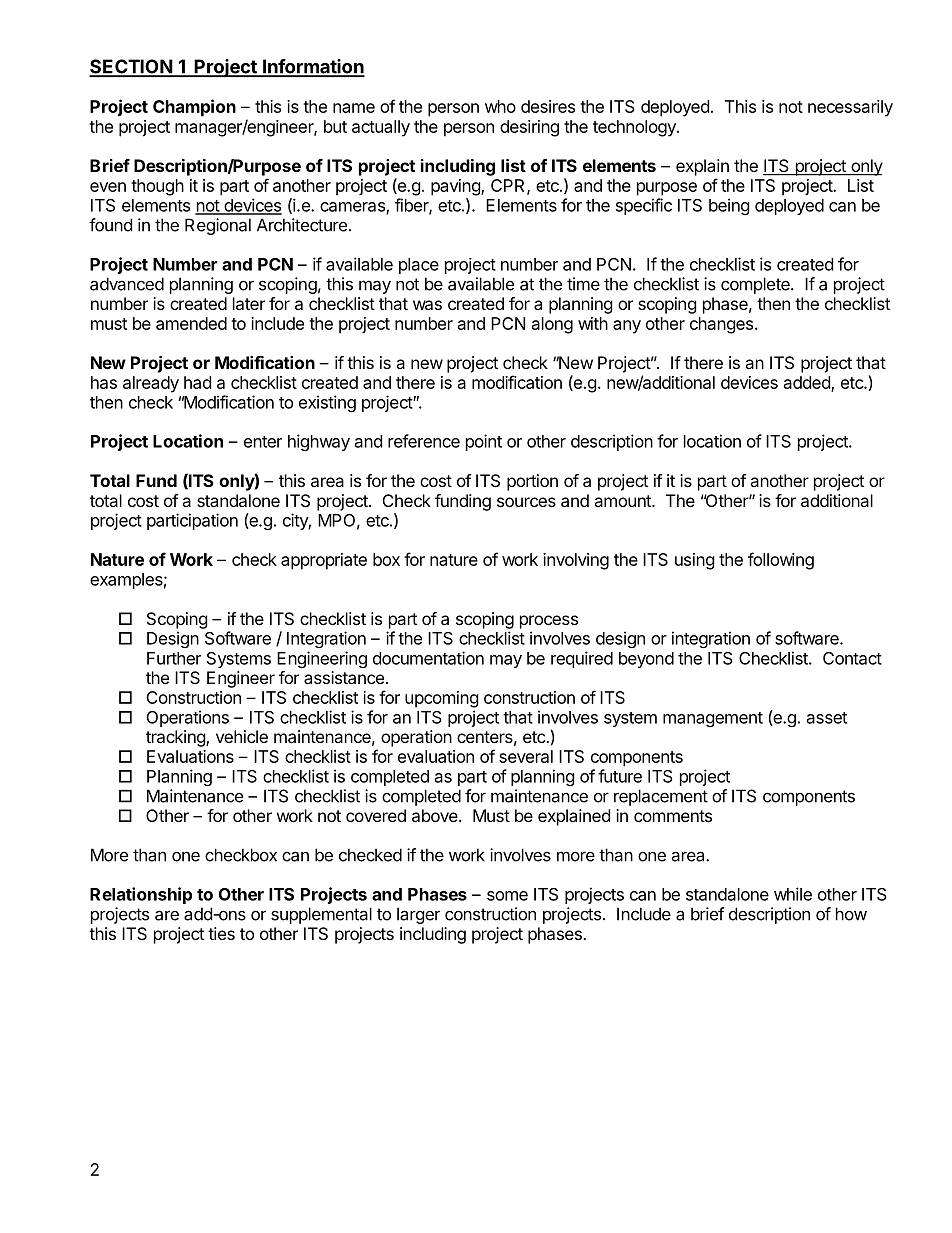  What do you see at coordinates (500, 106) in the page?
I see `who` at bounding box center [500, 106].
